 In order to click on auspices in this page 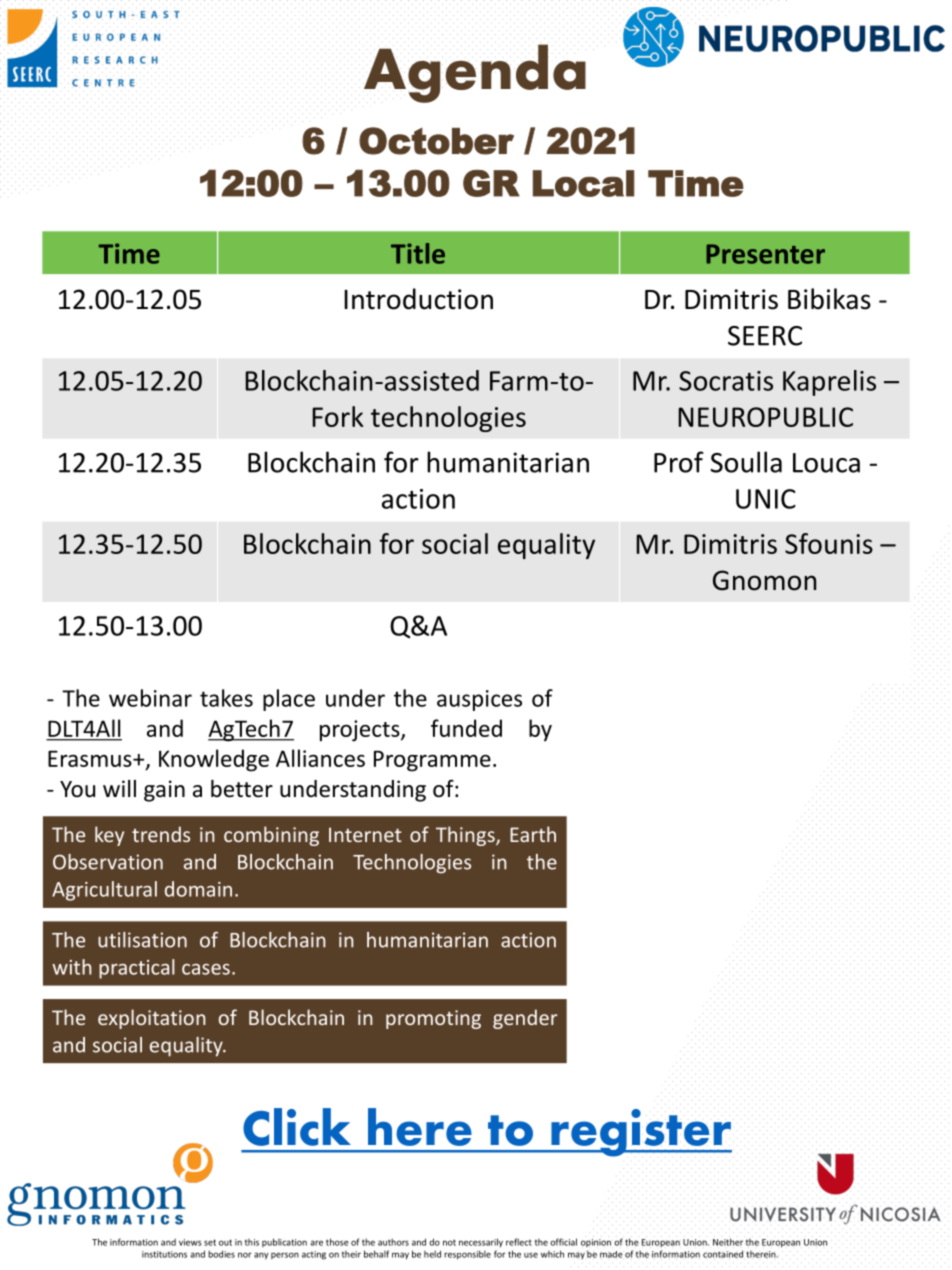, I will do `click(479, 700)`.
